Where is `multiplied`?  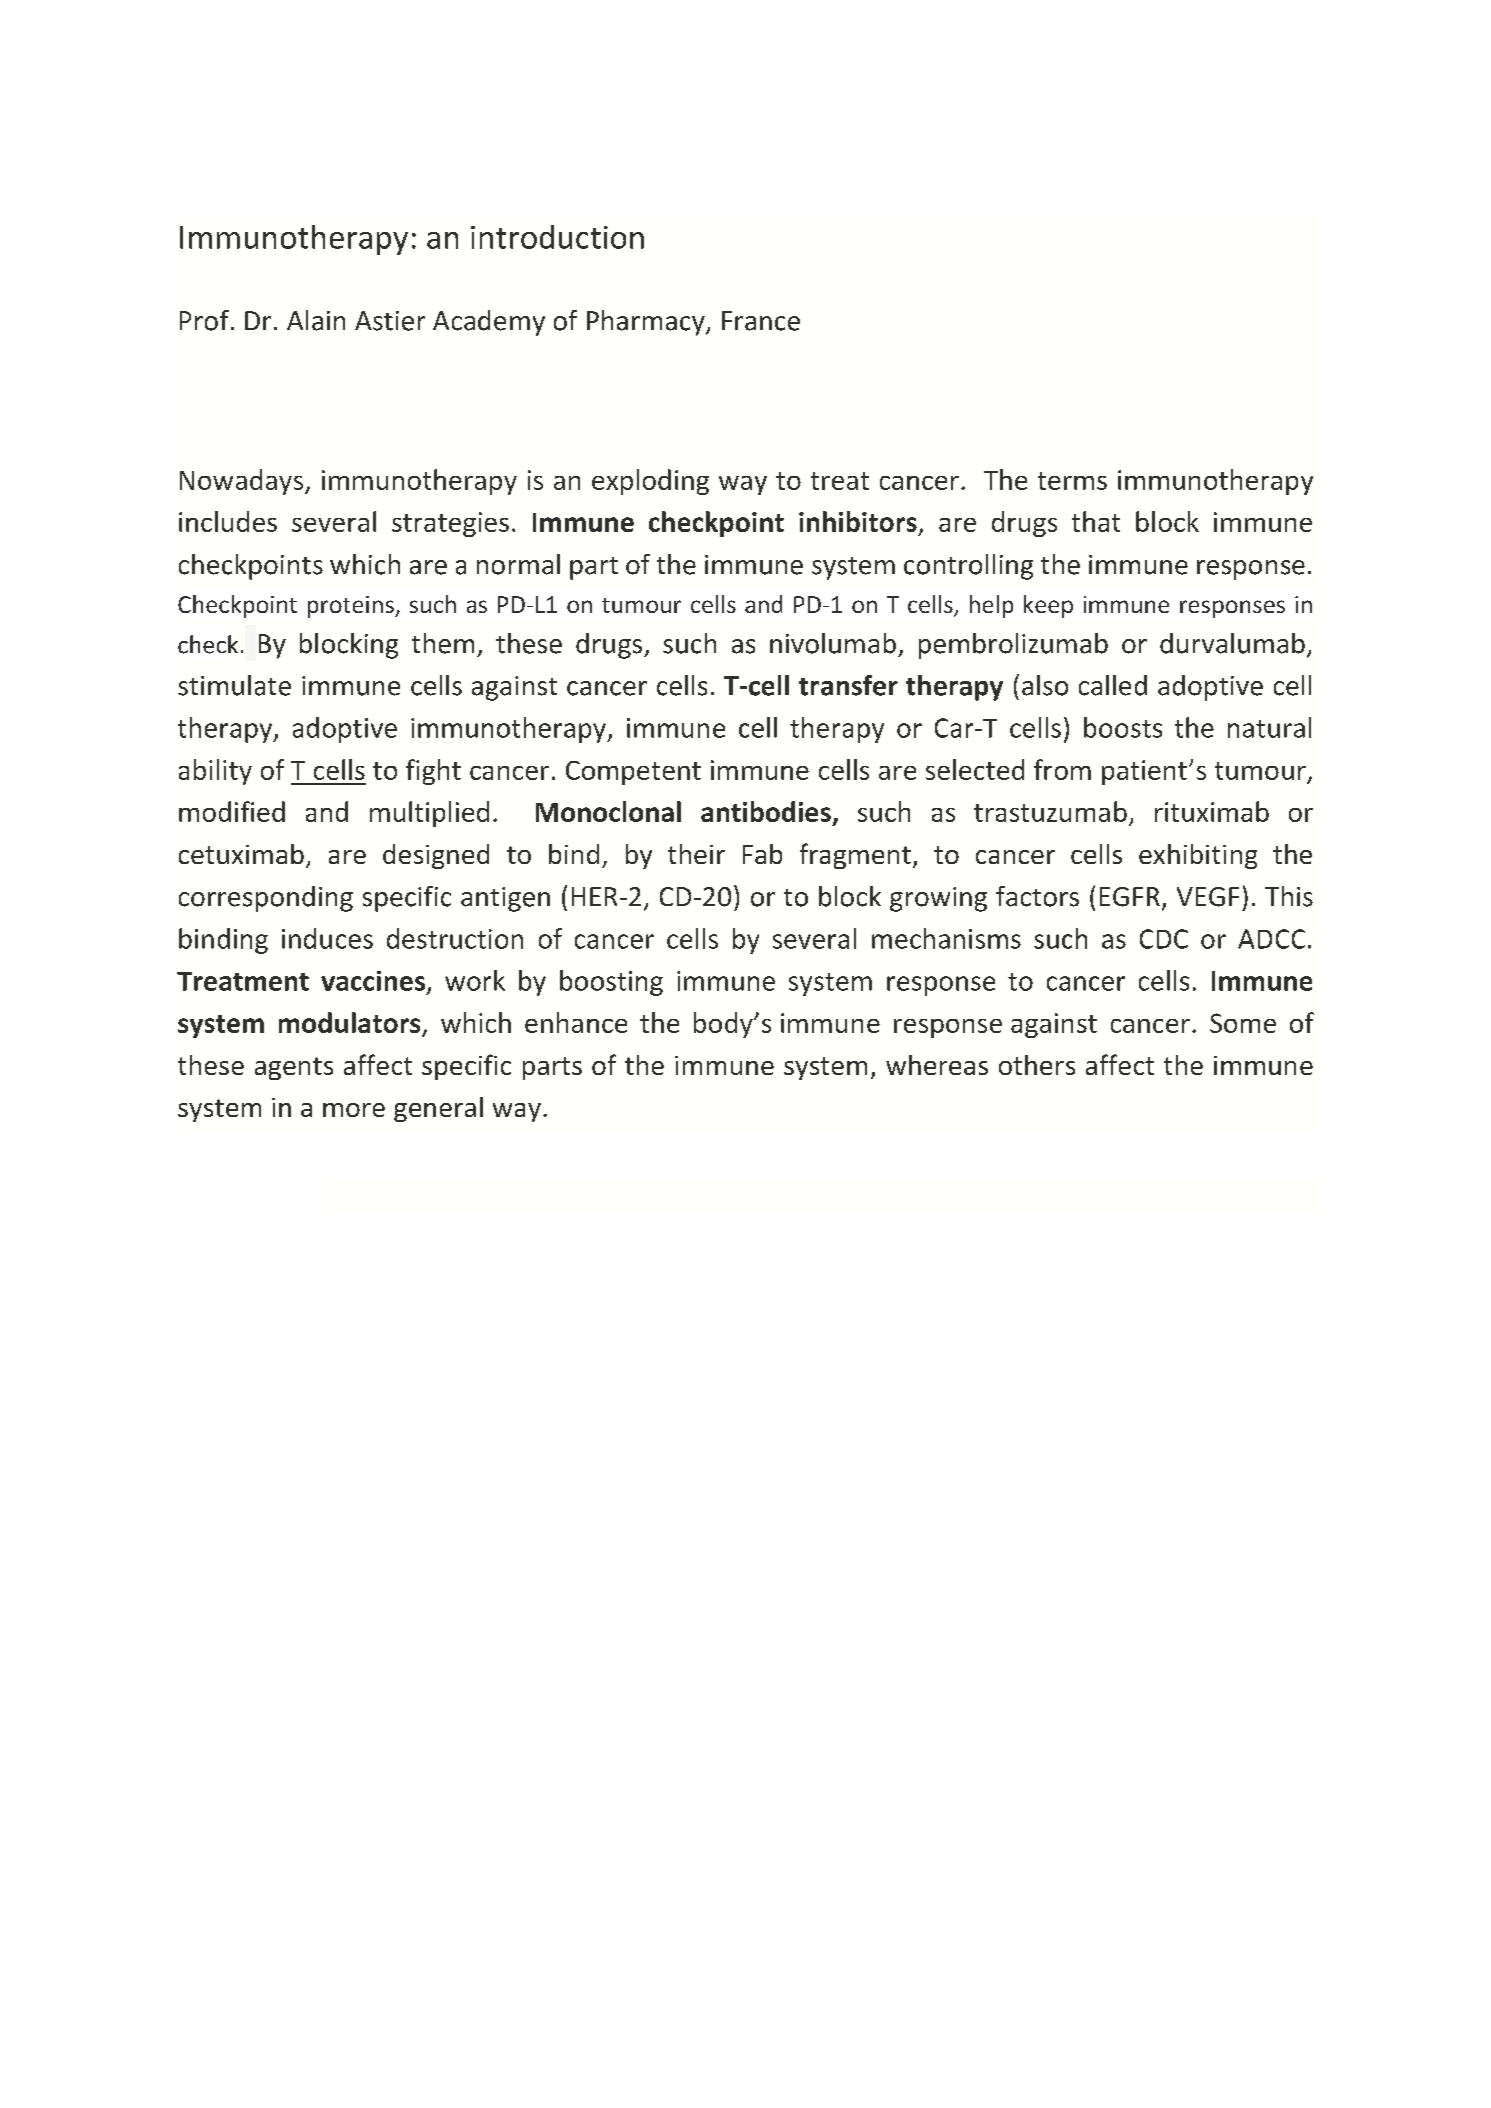
multiplied is located at coordinates (429, 814).
